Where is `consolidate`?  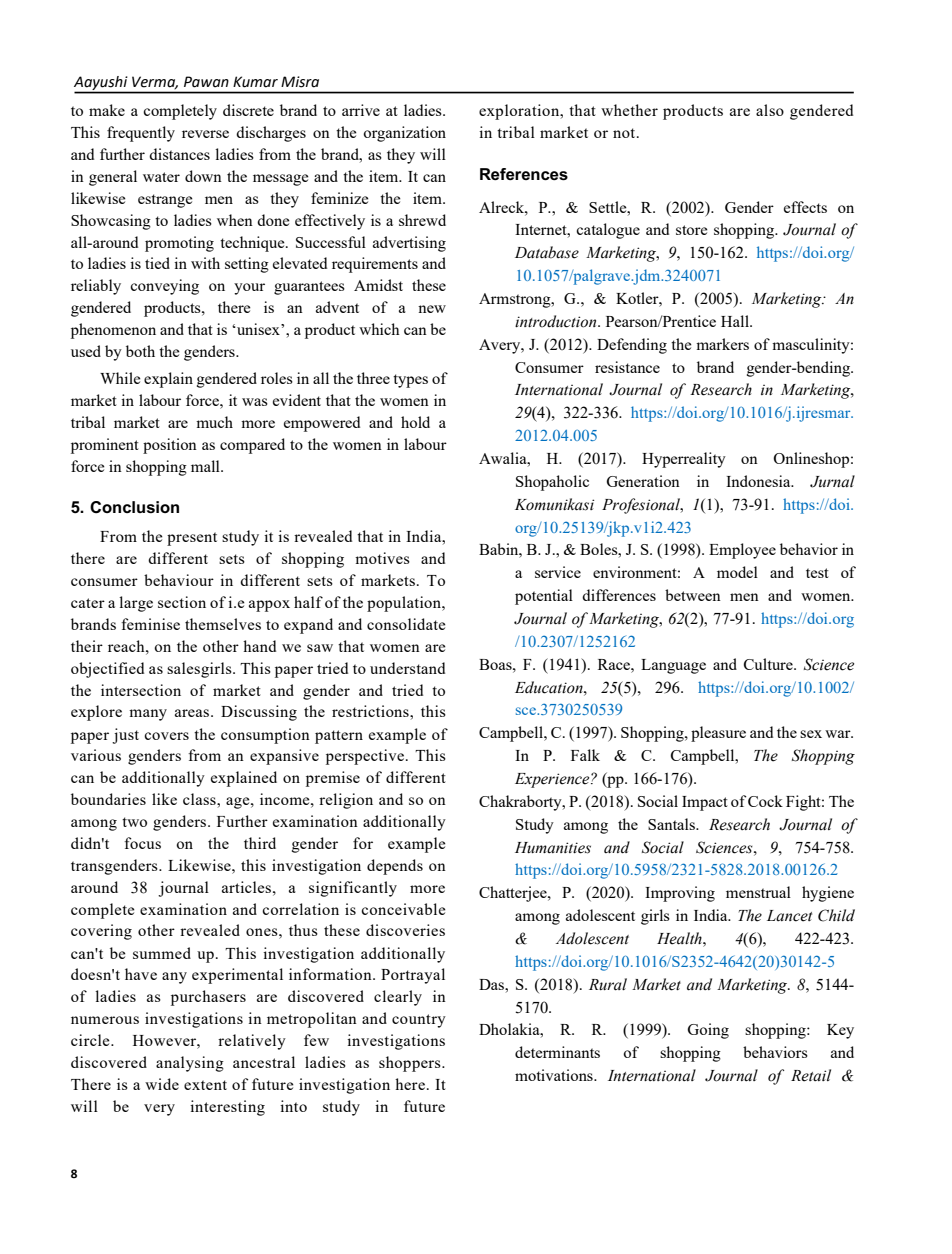
consolidate is located at coordinates (406, 624).
